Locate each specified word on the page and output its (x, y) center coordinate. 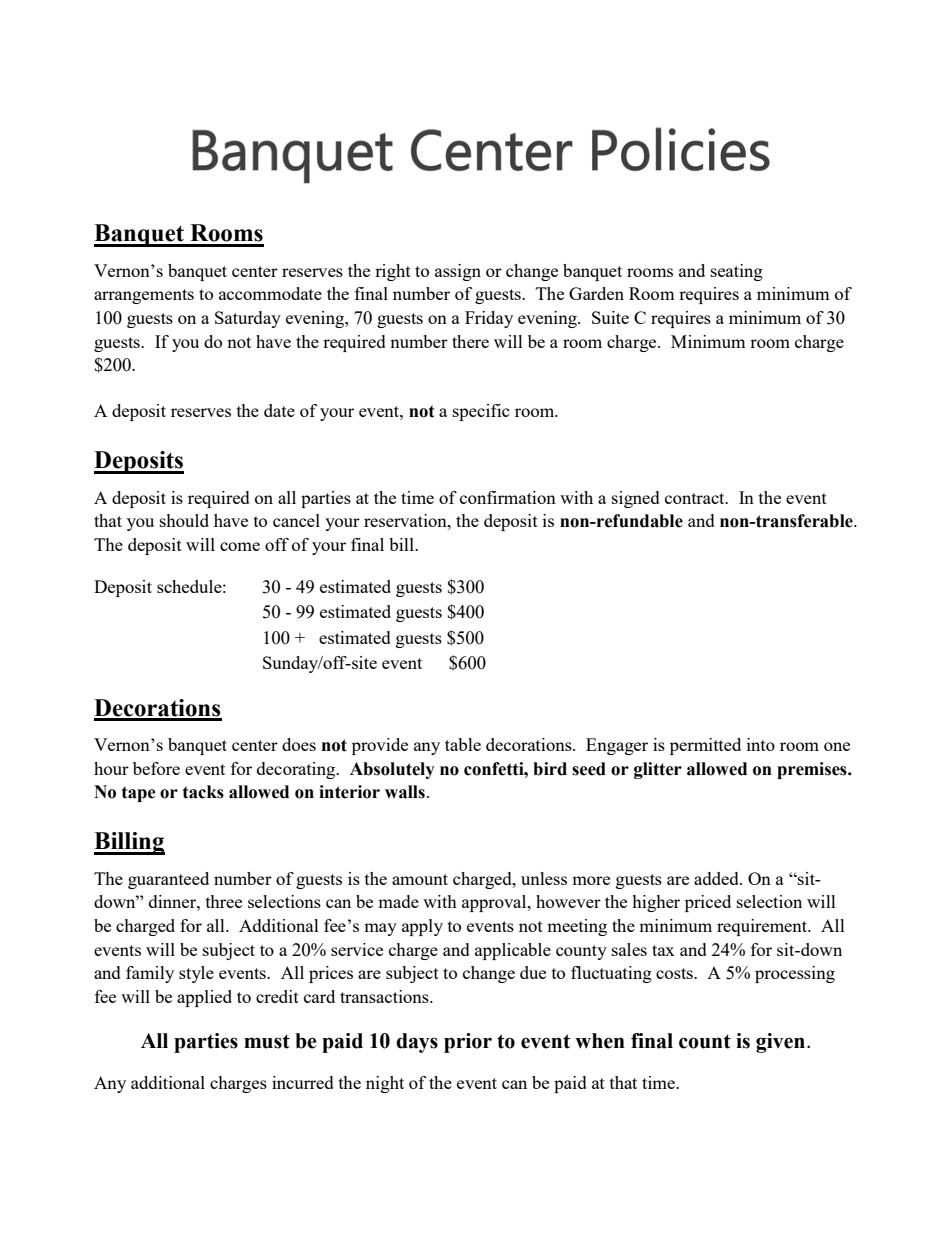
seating (737, 272)
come (240, 546)
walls (405, 792)
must (267, 1041)
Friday (489, 319)
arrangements (144, 296)
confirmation (508, 497)
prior (468, 1043)
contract (696, 498)
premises (813, 770)
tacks (203, 792)
